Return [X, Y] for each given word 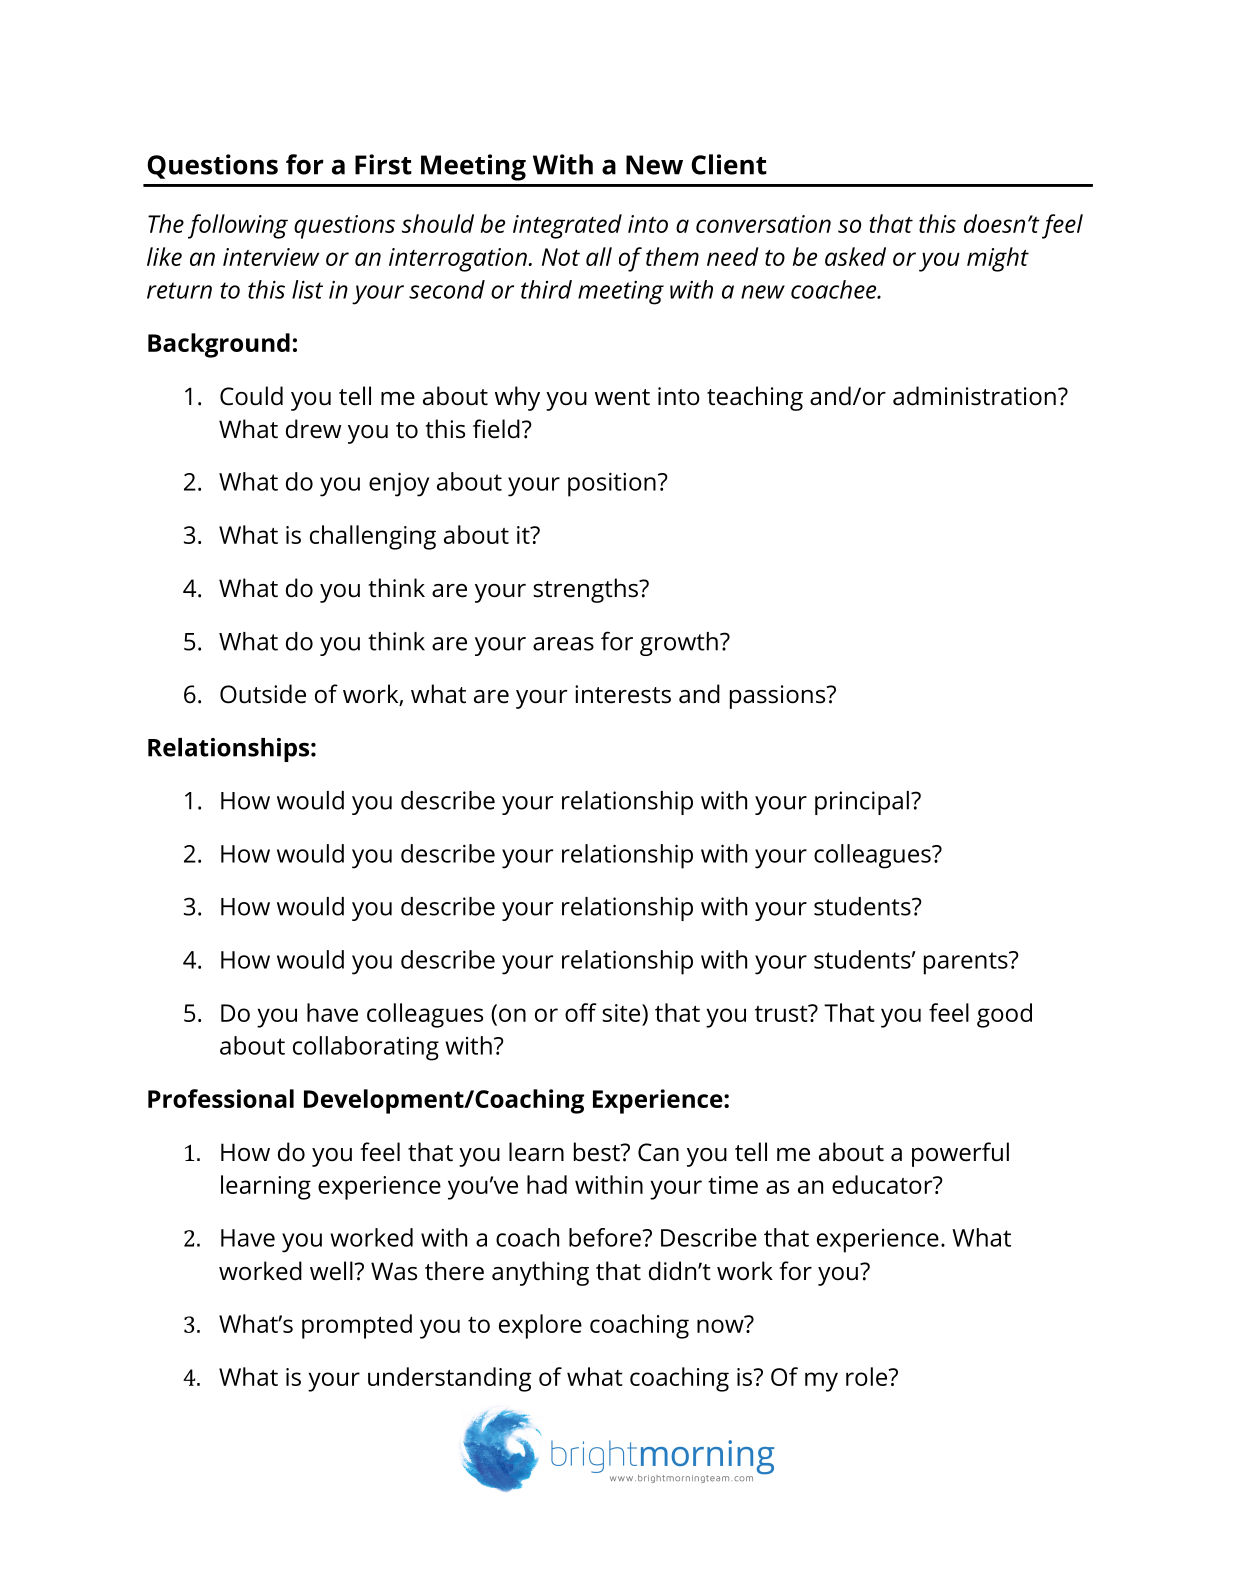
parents [967, 963]
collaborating [366, 1048]
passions [779, 697]
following [238, 226]
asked [855, 256]
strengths [586, 590]
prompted [357, 1326]
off [581, 1012]
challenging [373, 537]
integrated [567, 226]
